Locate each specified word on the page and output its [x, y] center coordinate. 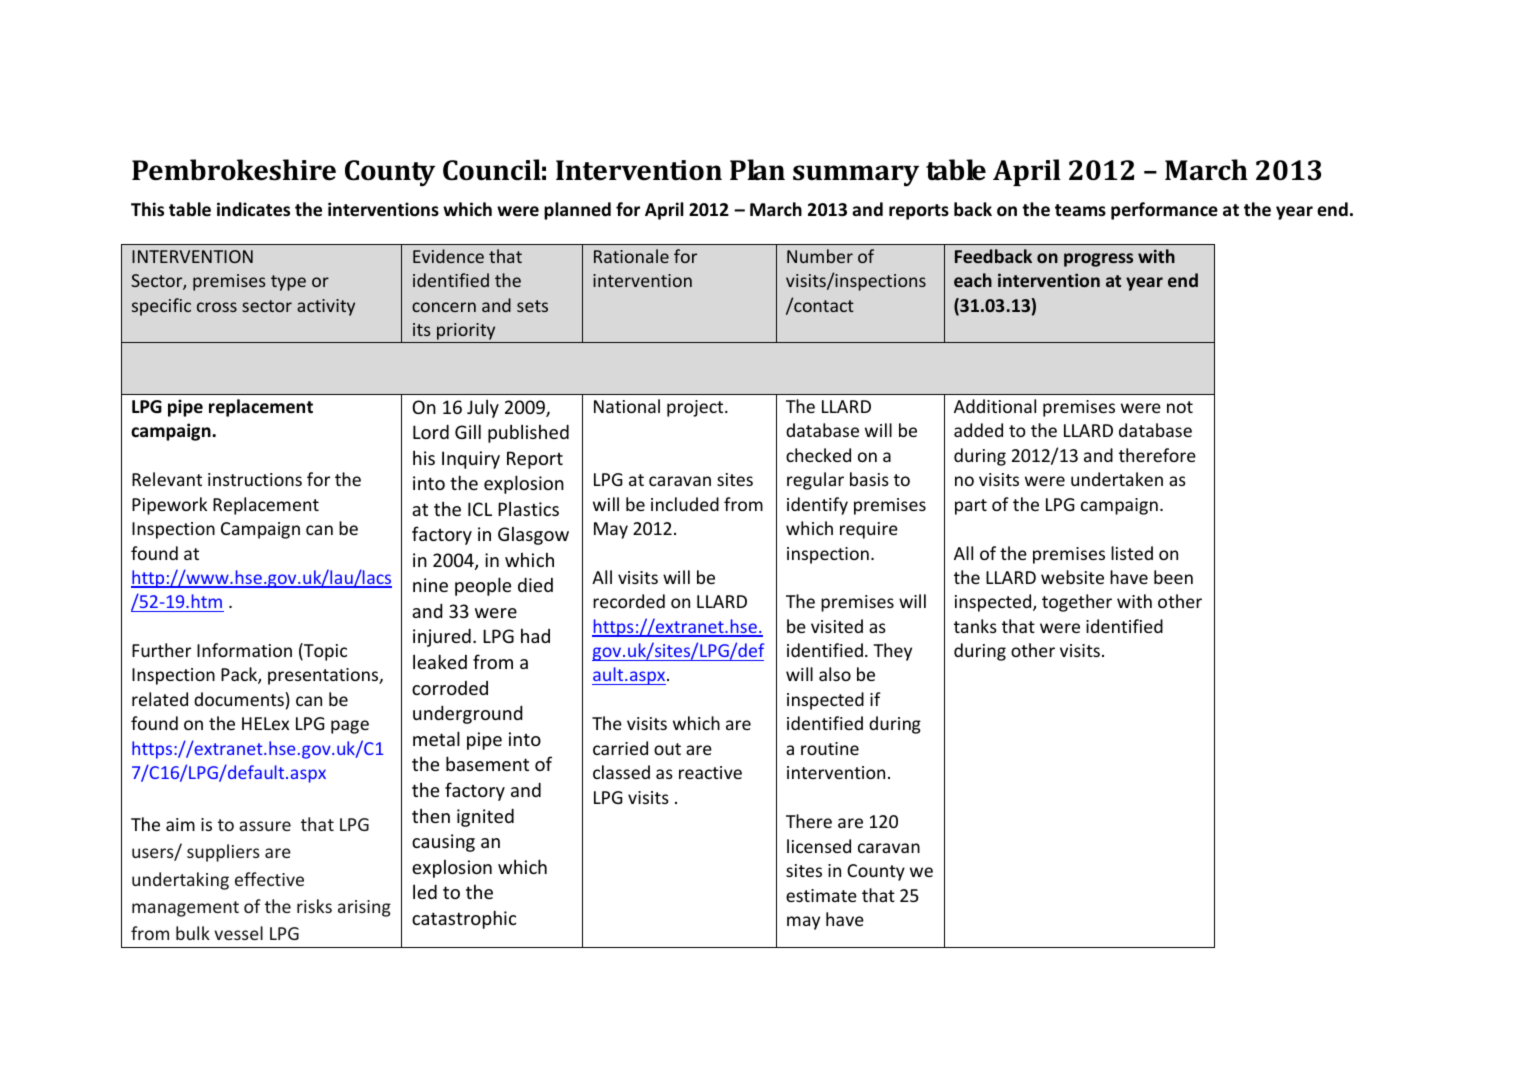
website [1072, 577]
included [685, 504]
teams [1080, 210]
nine [430, 585]
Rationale [631, 256]
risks [314, 906]
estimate [821, 895]
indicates [253, 209]
